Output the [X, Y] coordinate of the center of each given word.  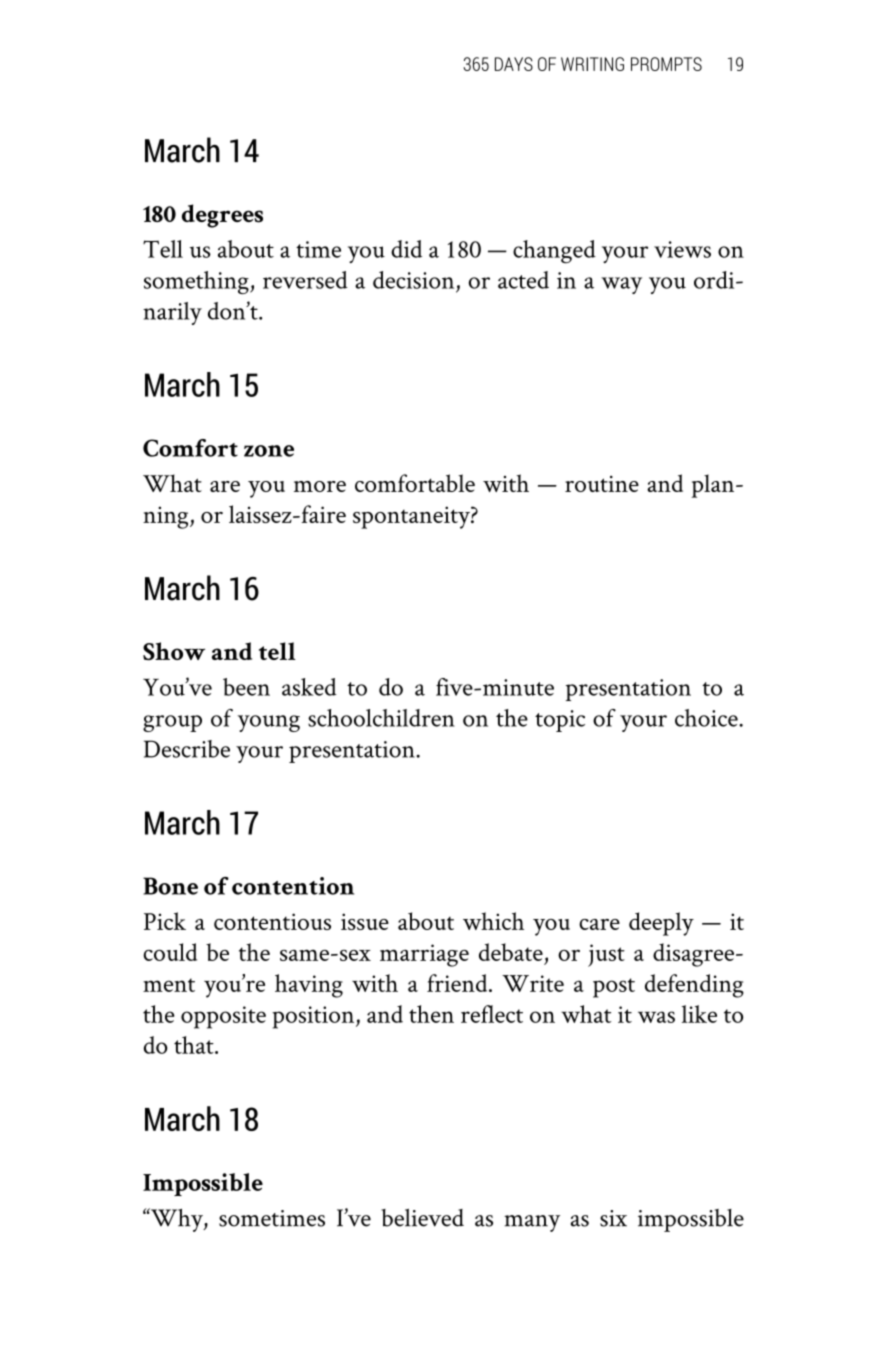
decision [413, 280]
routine [602, 484]
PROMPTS [666, 64]
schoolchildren [381, 718]
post [614, 988]
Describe [187, 749]
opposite [223, 1017]
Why [177, 1220]
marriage [424, 955]
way [621, 285]
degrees [222, 216]
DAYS [514, 64]
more [320, 486]
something [197, 282]
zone [269, 451]
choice [707, 718]
